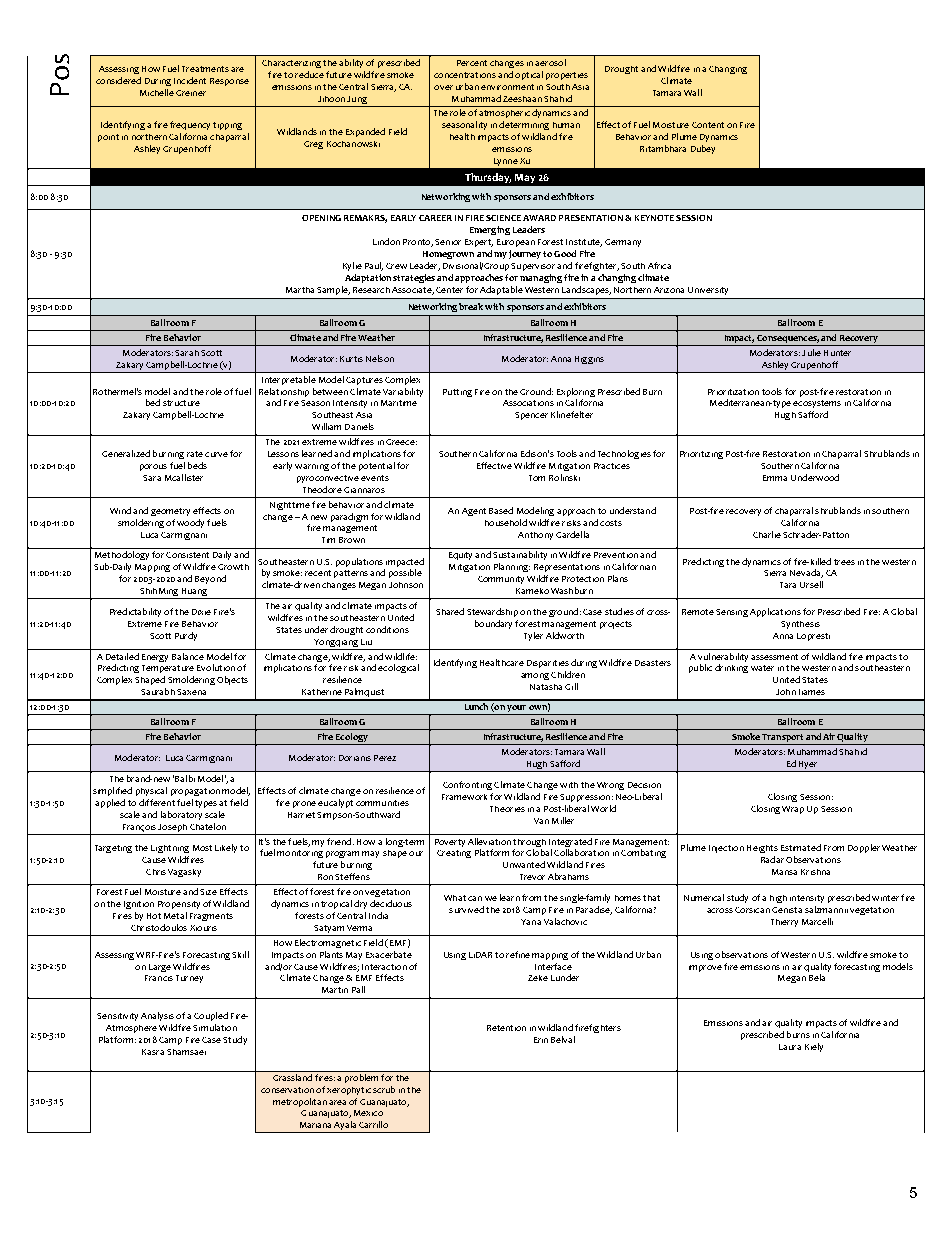  I want to click on environment, so click(507, 87).
